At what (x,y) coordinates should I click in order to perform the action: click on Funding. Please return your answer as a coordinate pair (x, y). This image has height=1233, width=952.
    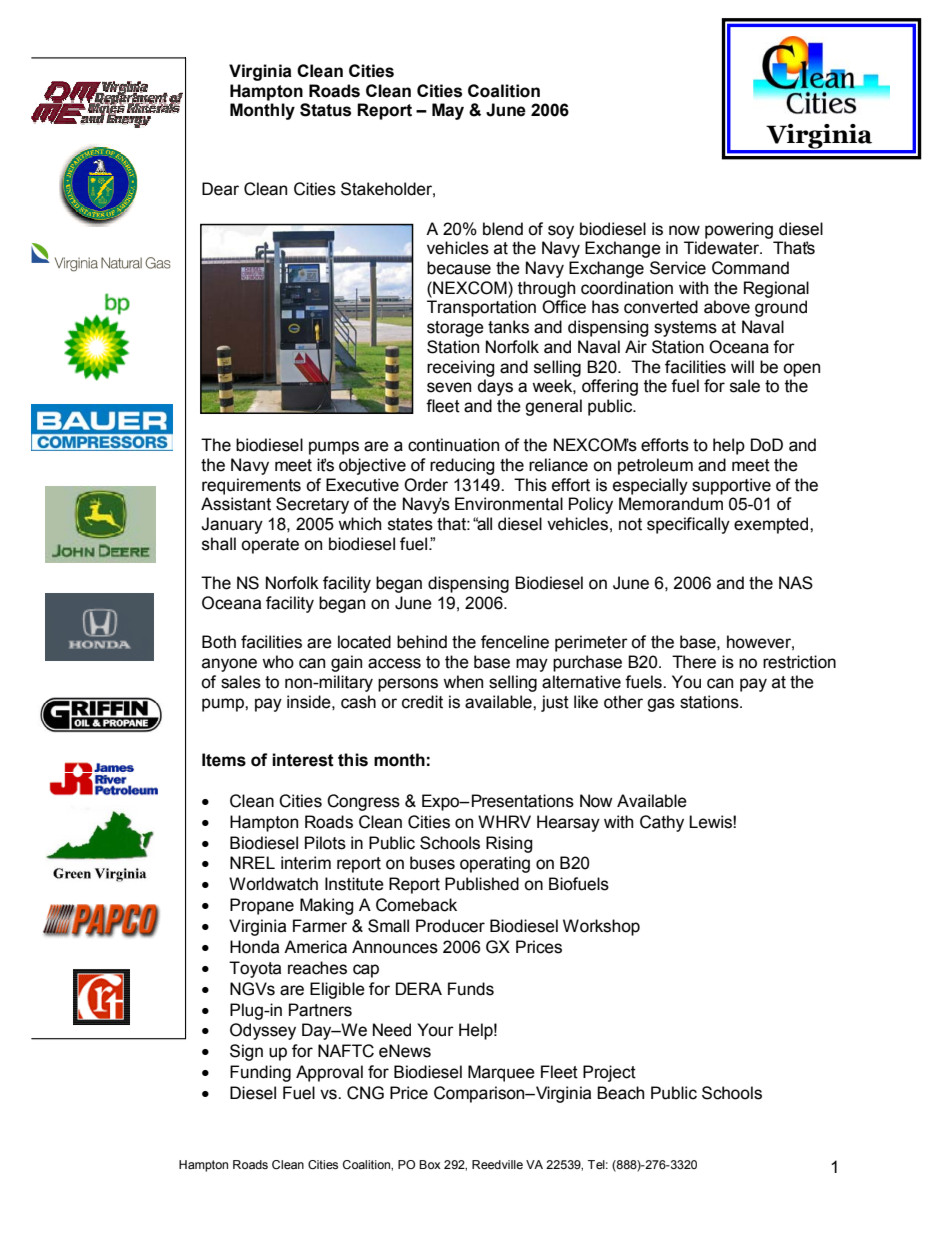
    Looking at the image, I should click on (260, 1073).
